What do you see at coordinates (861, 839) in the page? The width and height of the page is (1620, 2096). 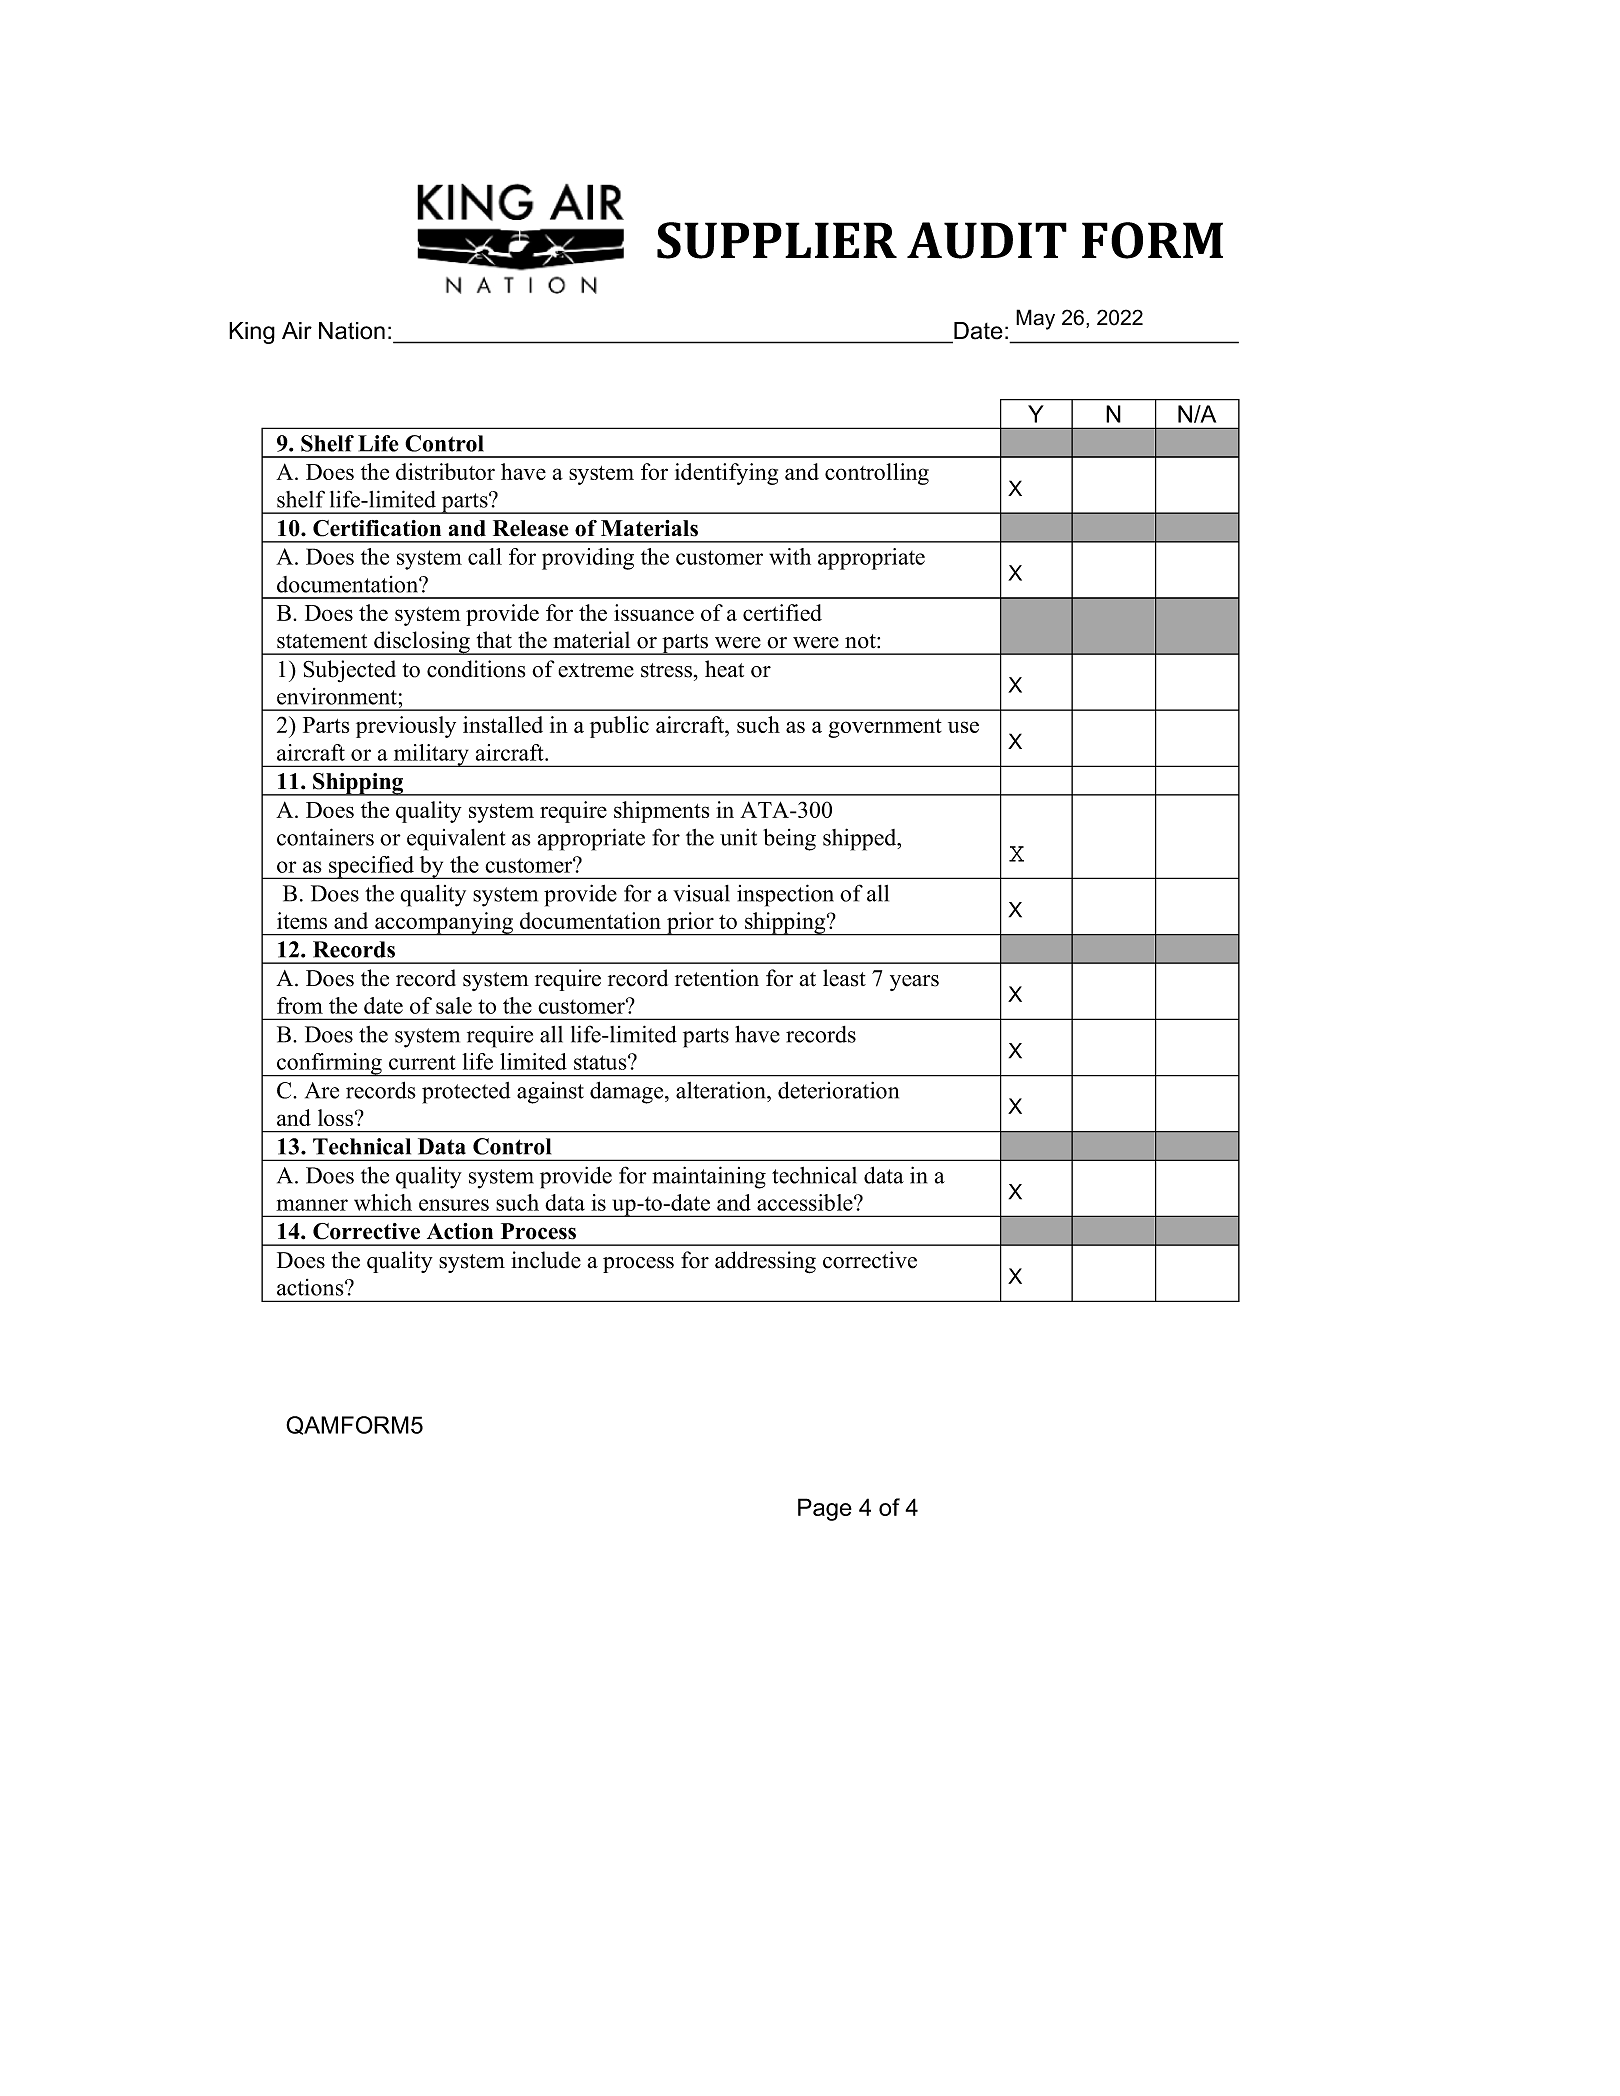 I see `shipped` at bounding box center [861, 839].
